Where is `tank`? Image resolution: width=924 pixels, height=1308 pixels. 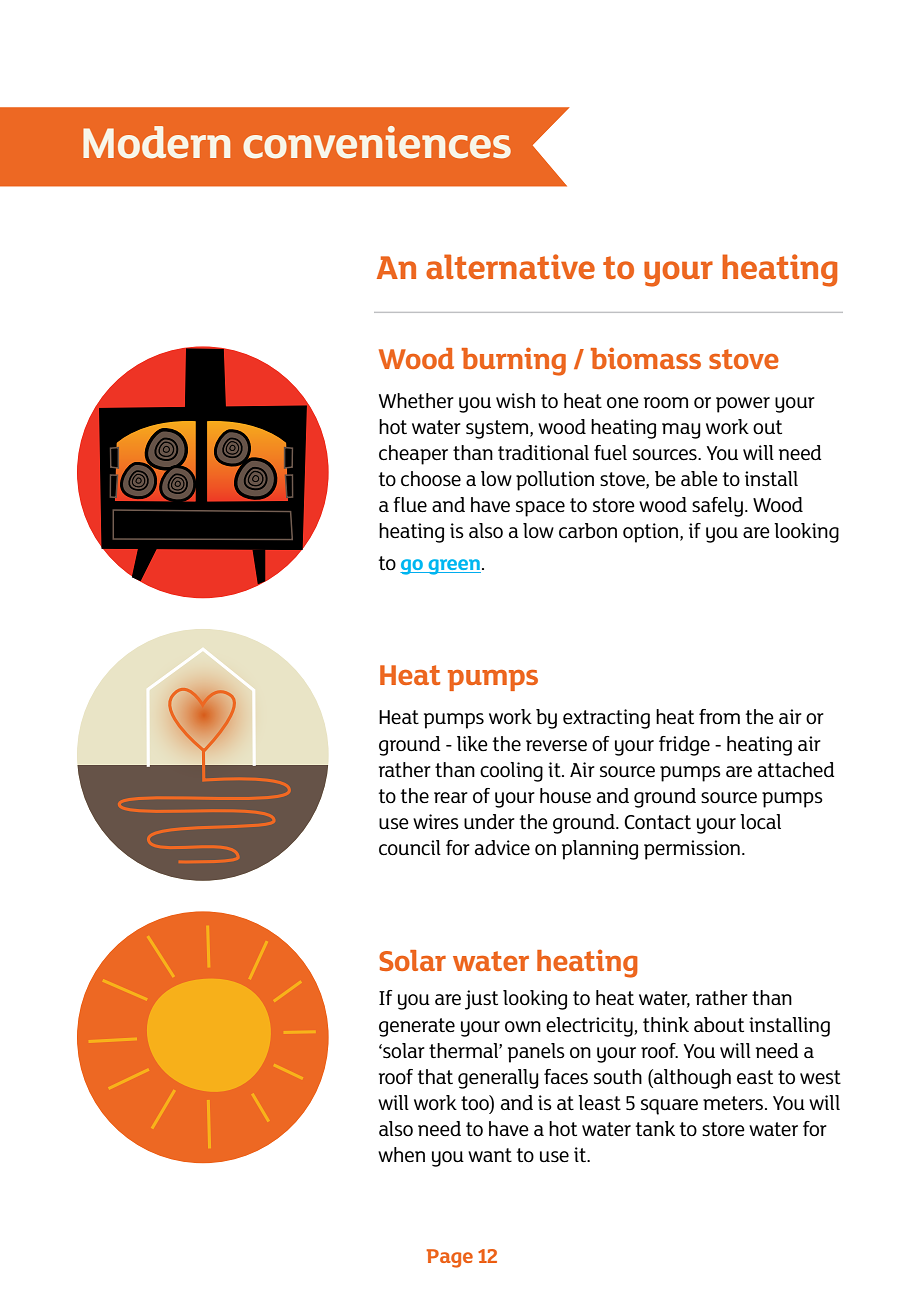 tank is located at coordinates (655, 1128).
